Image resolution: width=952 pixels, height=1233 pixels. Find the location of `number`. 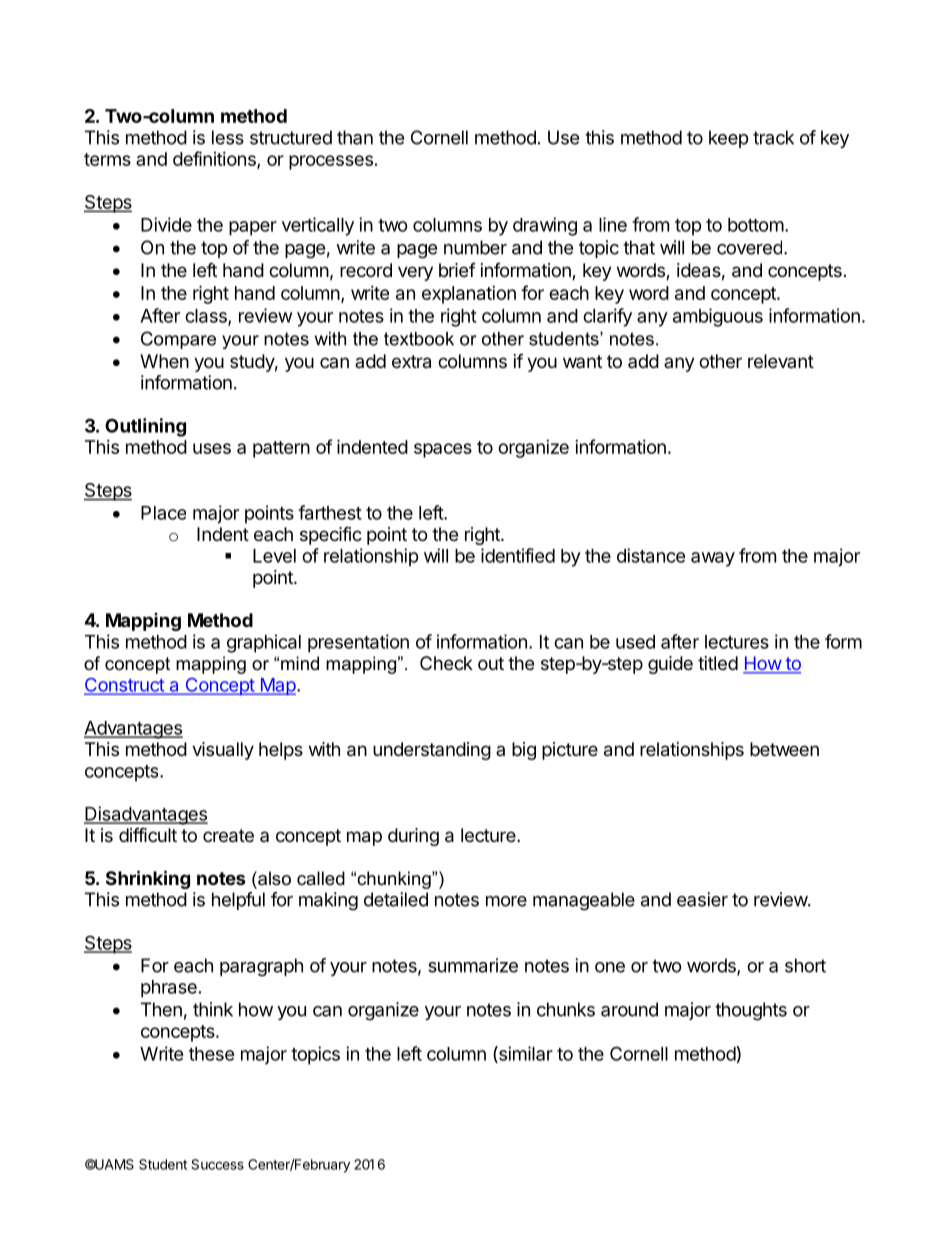

number is located at coordinates (475, 247).
